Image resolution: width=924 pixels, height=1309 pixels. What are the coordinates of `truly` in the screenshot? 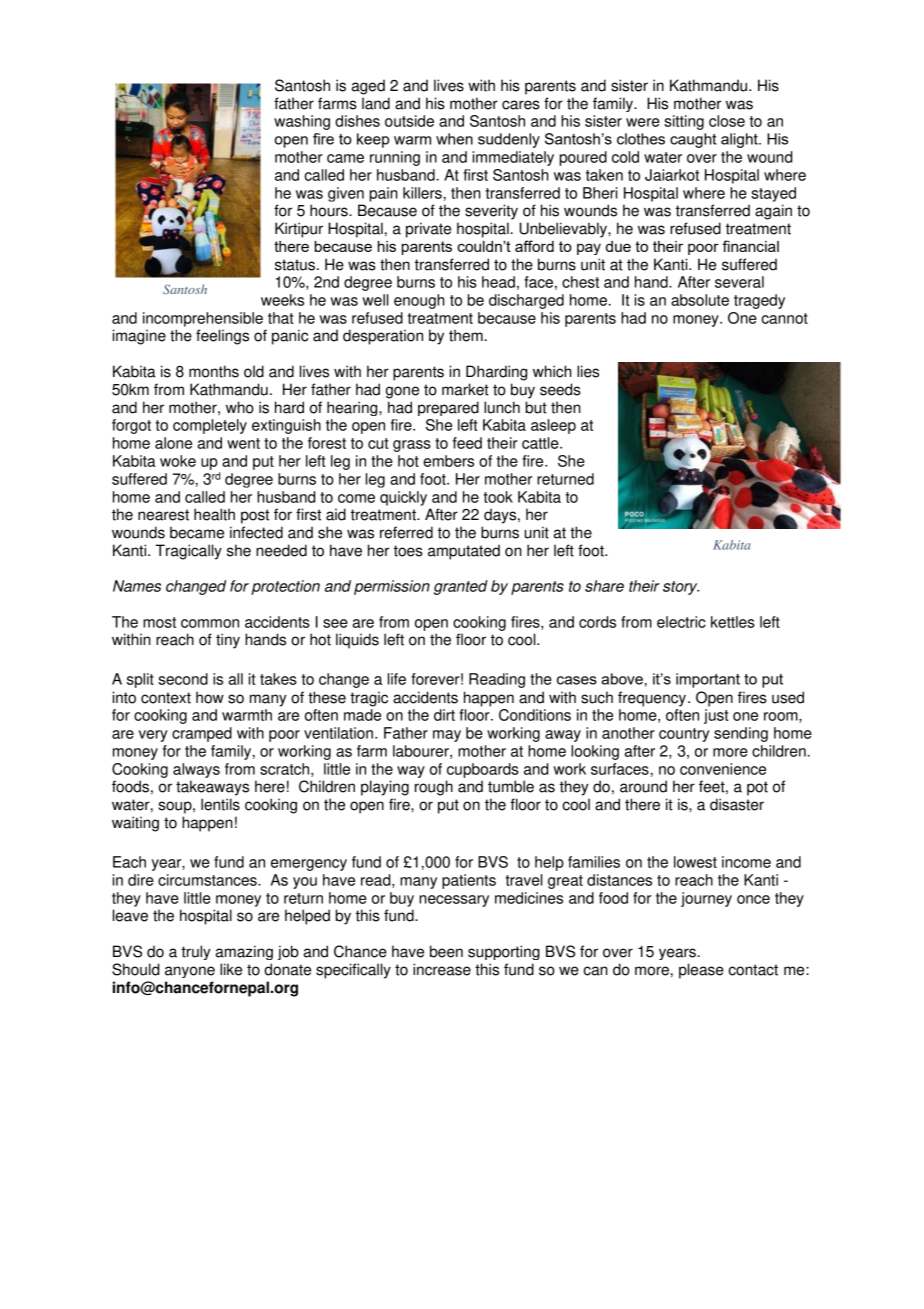 It's located at (196, 952).
